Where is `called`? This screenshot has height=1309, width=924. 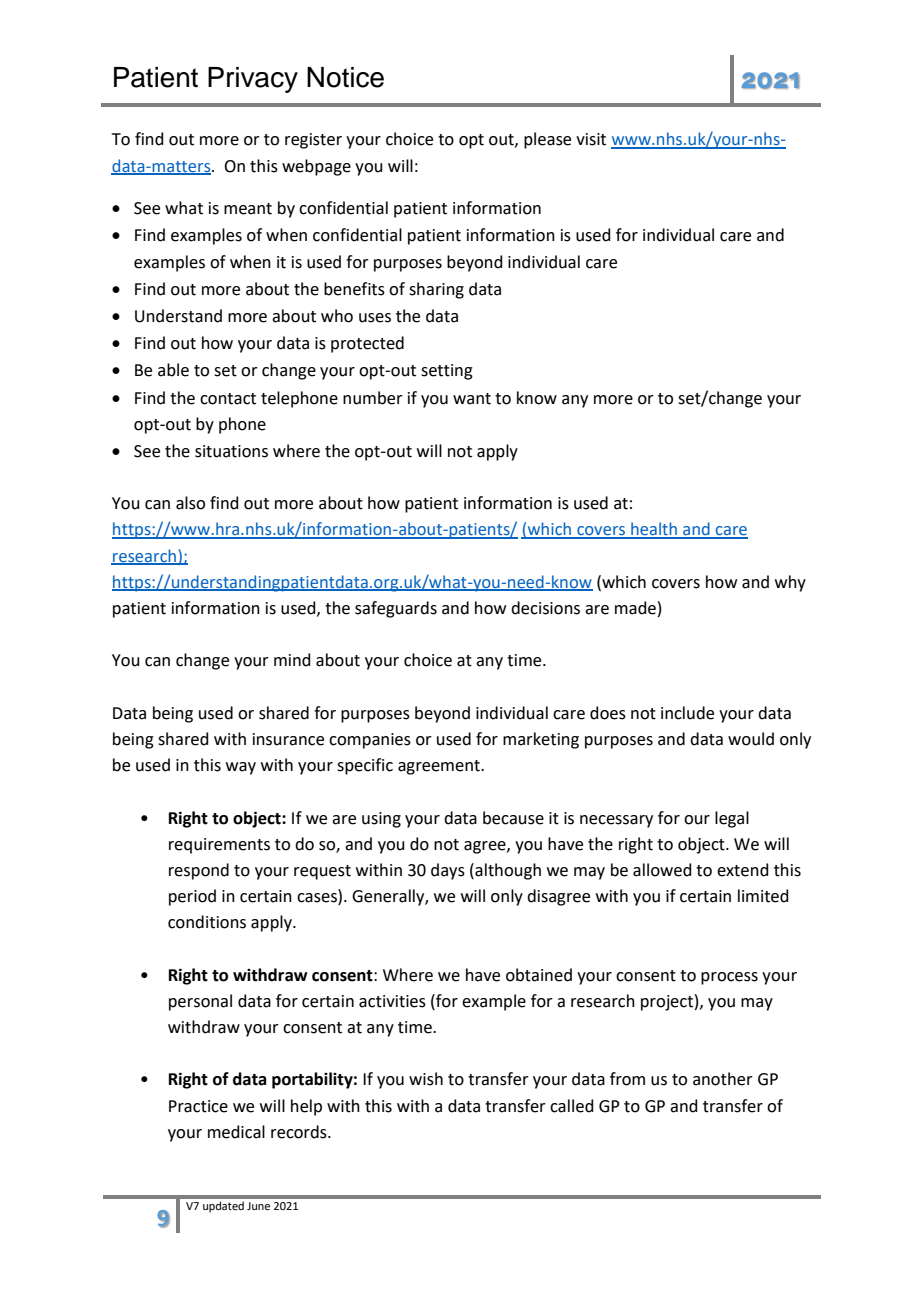
called is located at coordinates (572, 1106).
